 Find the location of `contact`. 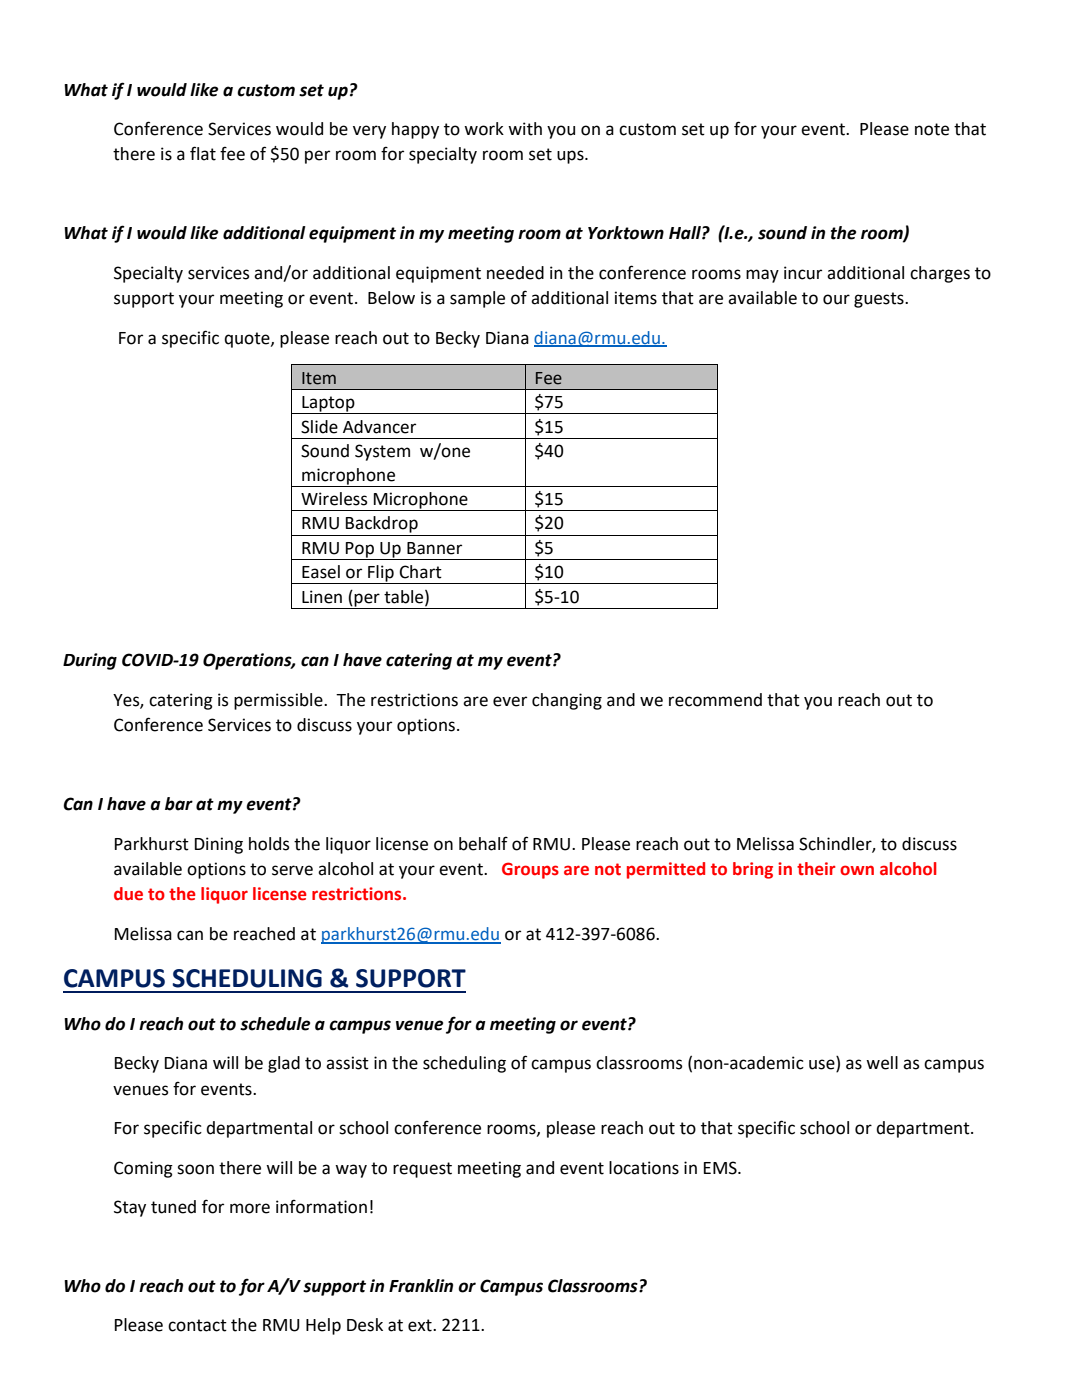

contact is located at coordinates (197, 1325).
